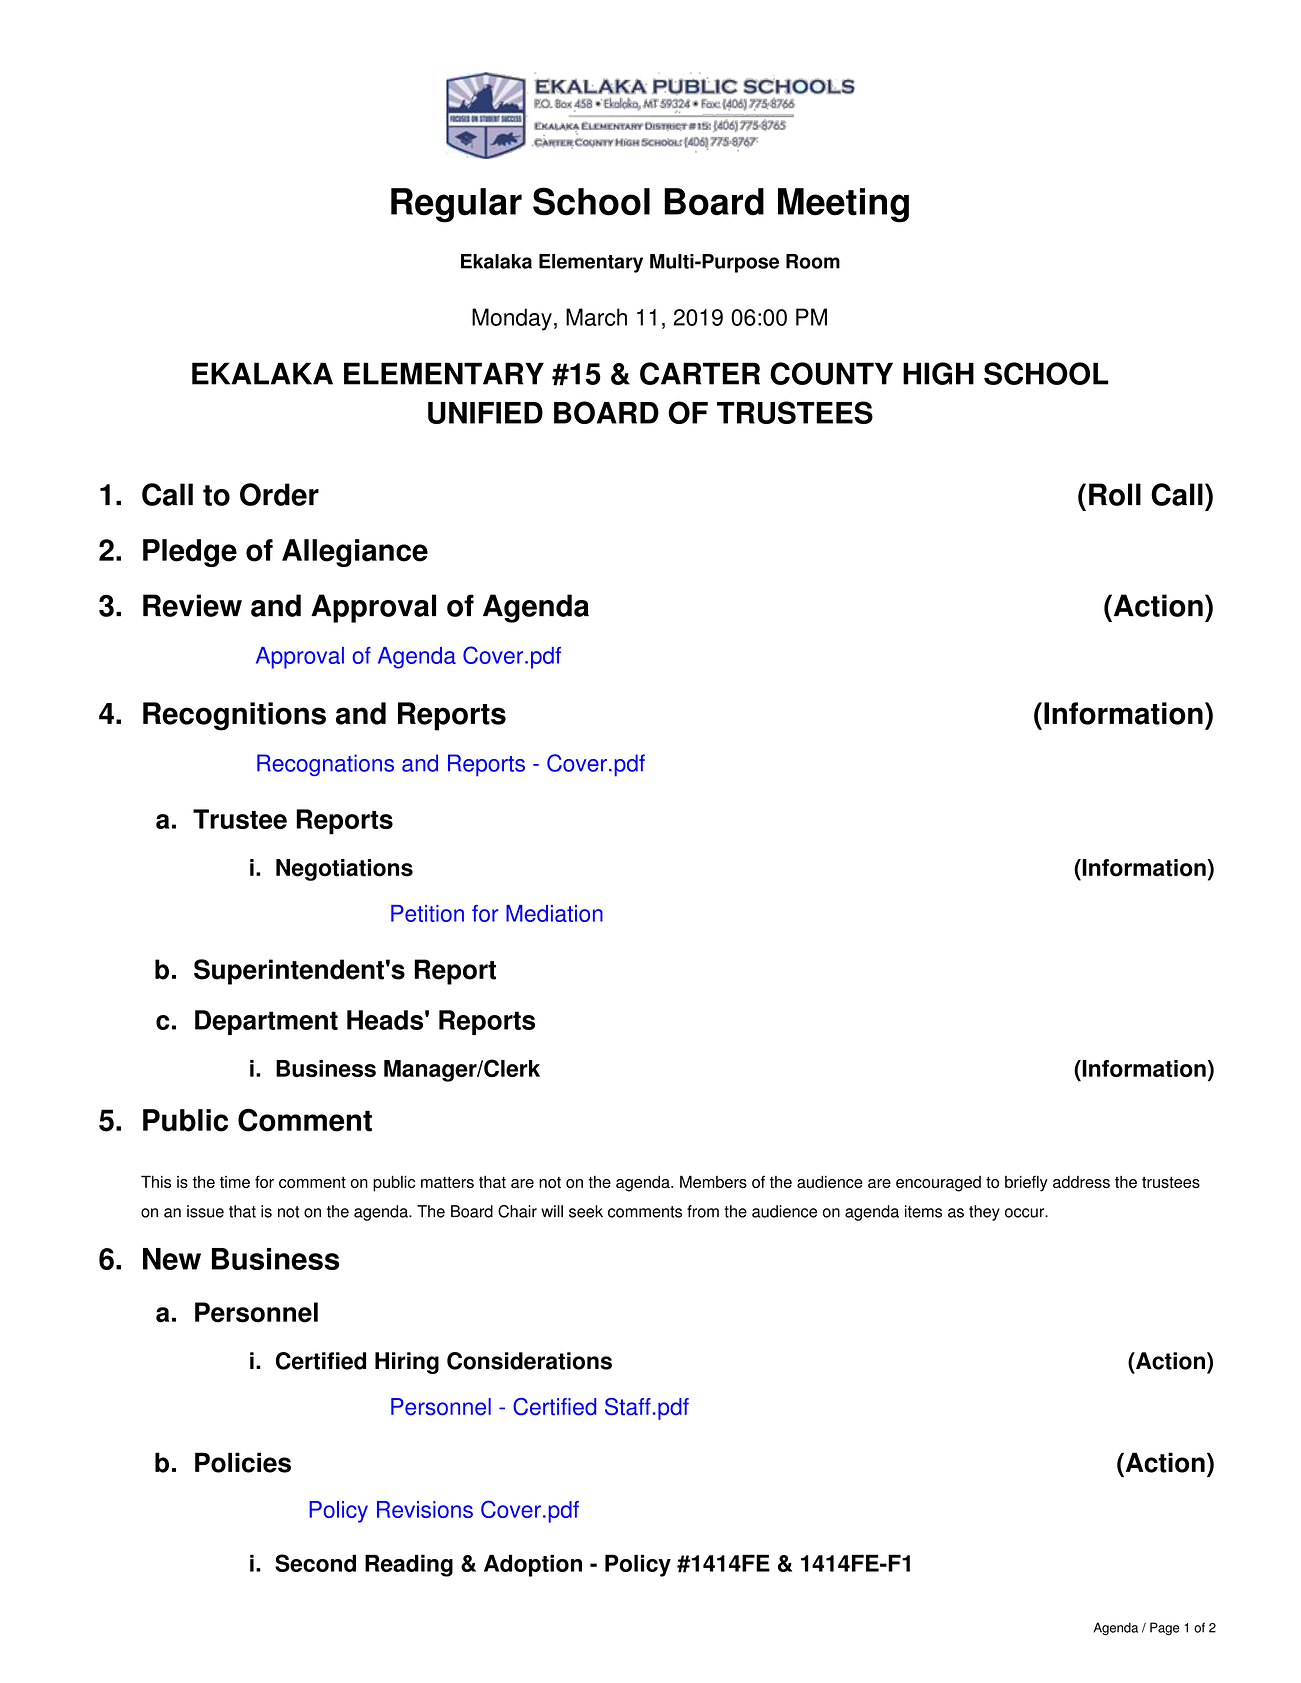 This screenshot has width=1301, height=1683. What do you see at coordinates (554, 913) in the screenshot?
I see `Mediation` at bounding box center [554, 913].
